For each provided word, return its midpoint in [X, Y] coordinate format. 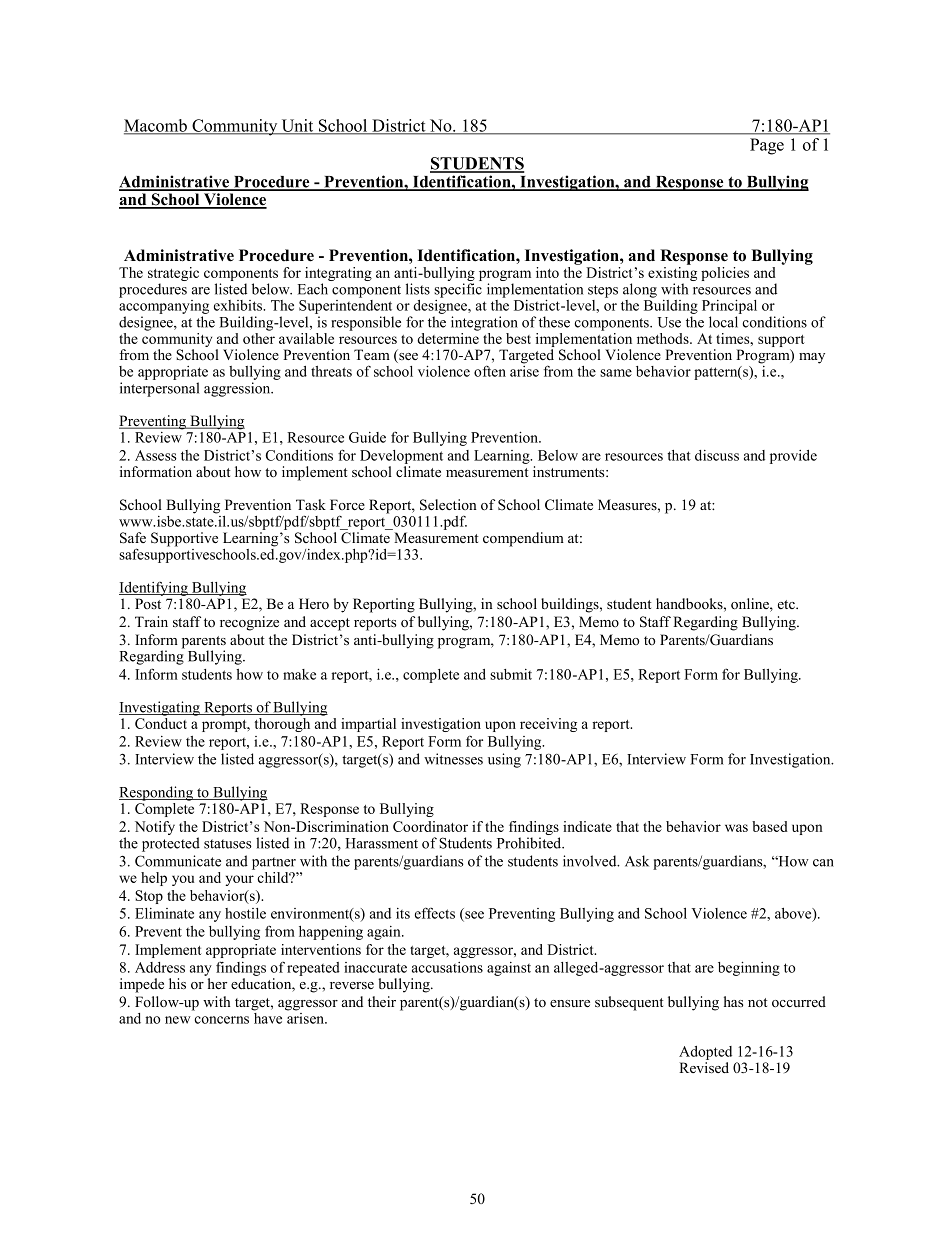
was [736, 828]
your [239, 880]
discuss [717, 455]
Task [311, 504]
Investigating [160, 708]
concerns [222, 1020]
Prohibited [530, 843]
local [723, 322]
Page [767, 146]
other [259, 337]
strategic [173, 275]
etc [787, 604]
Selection [448, 505]
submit [511, 674]
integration [484, 323]
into [547, 272]
